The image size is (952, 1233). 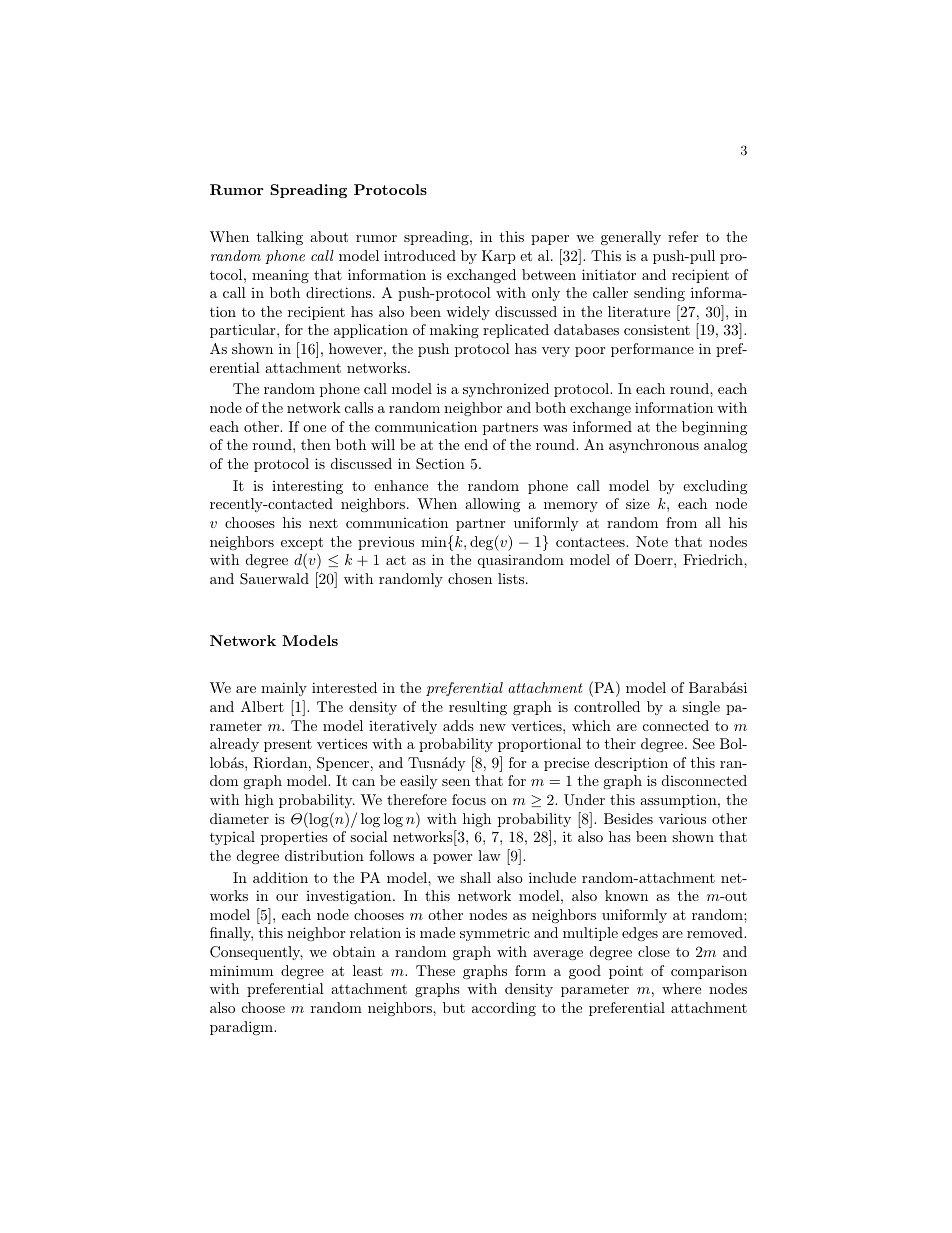 I want to click on from, so click(x=681, y=522).
